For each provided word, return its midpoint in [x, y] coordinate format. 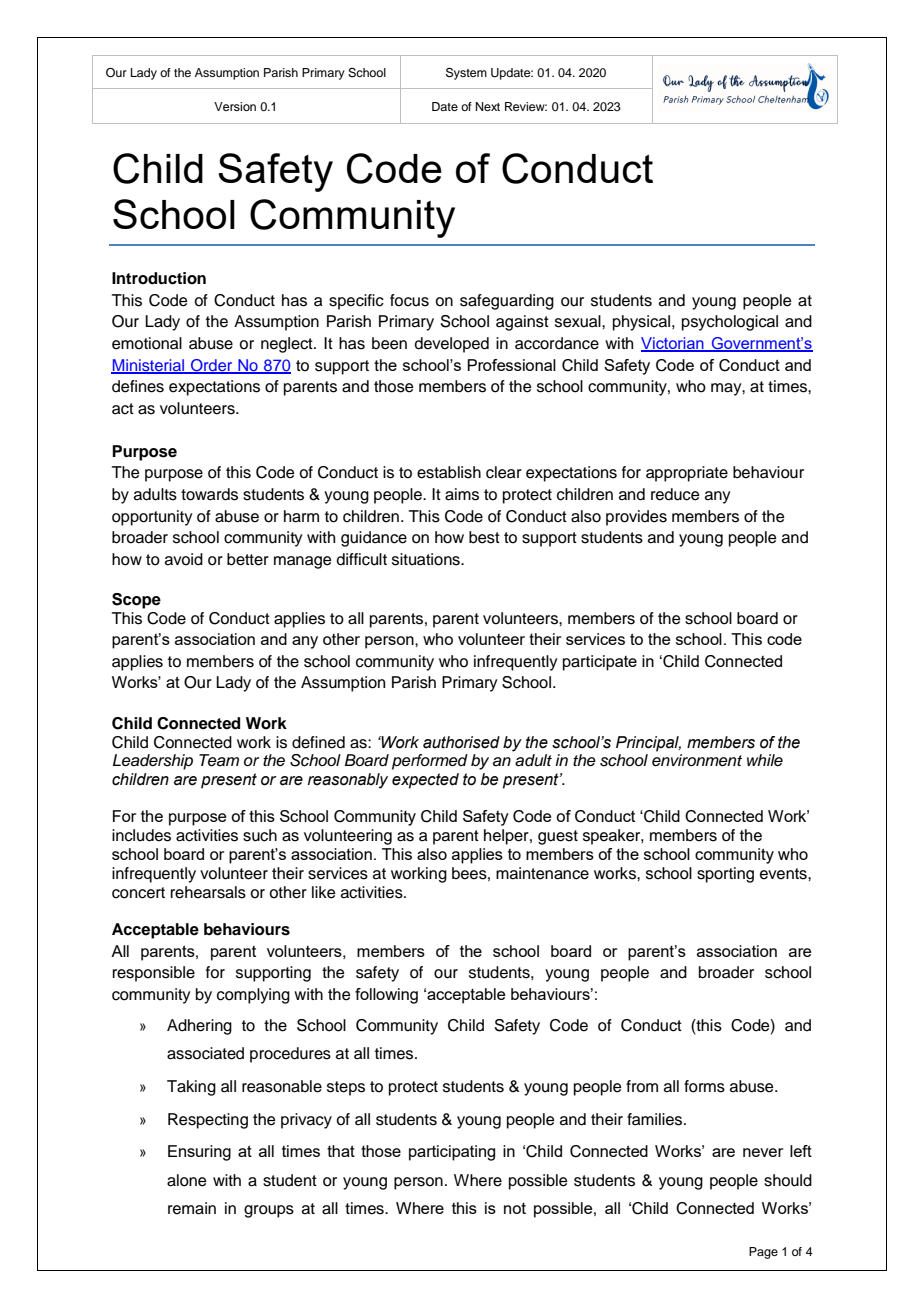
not [515, 1208]
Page [763, 1253]
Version [235, 106]
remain [192, 1208]
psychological [730, 323]
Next [488, 106]
